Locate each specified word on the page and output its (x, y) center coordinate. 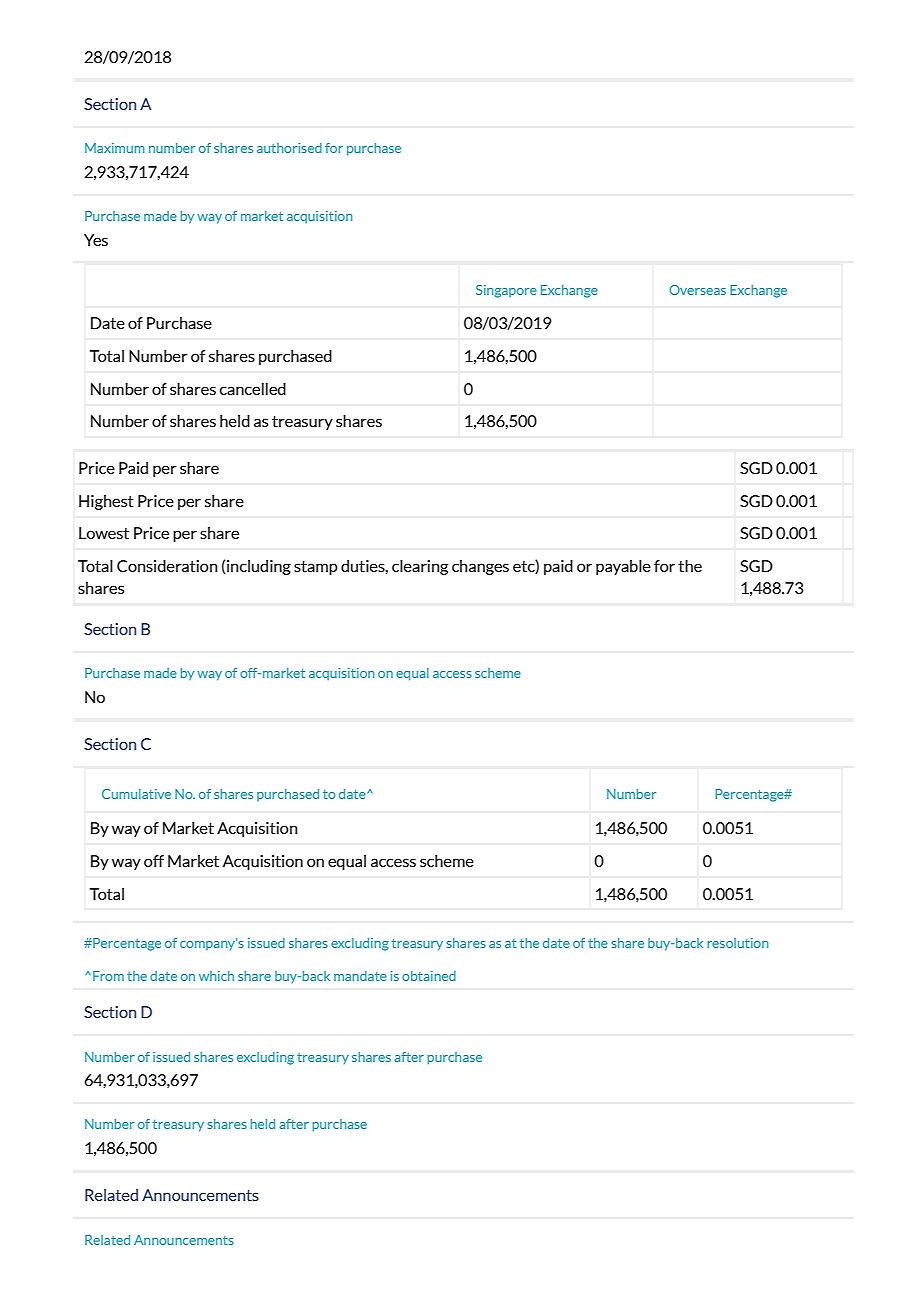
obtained (429, 976)
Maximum (115, 148)
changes (480, 567)
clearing (420, 567)
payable (623, 567)
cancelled (253, 389)
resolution (737, 943)
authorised (289, 148)
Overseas (697, 290)
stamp (316, 568)
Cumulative (136, 794)
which (216, 976)
